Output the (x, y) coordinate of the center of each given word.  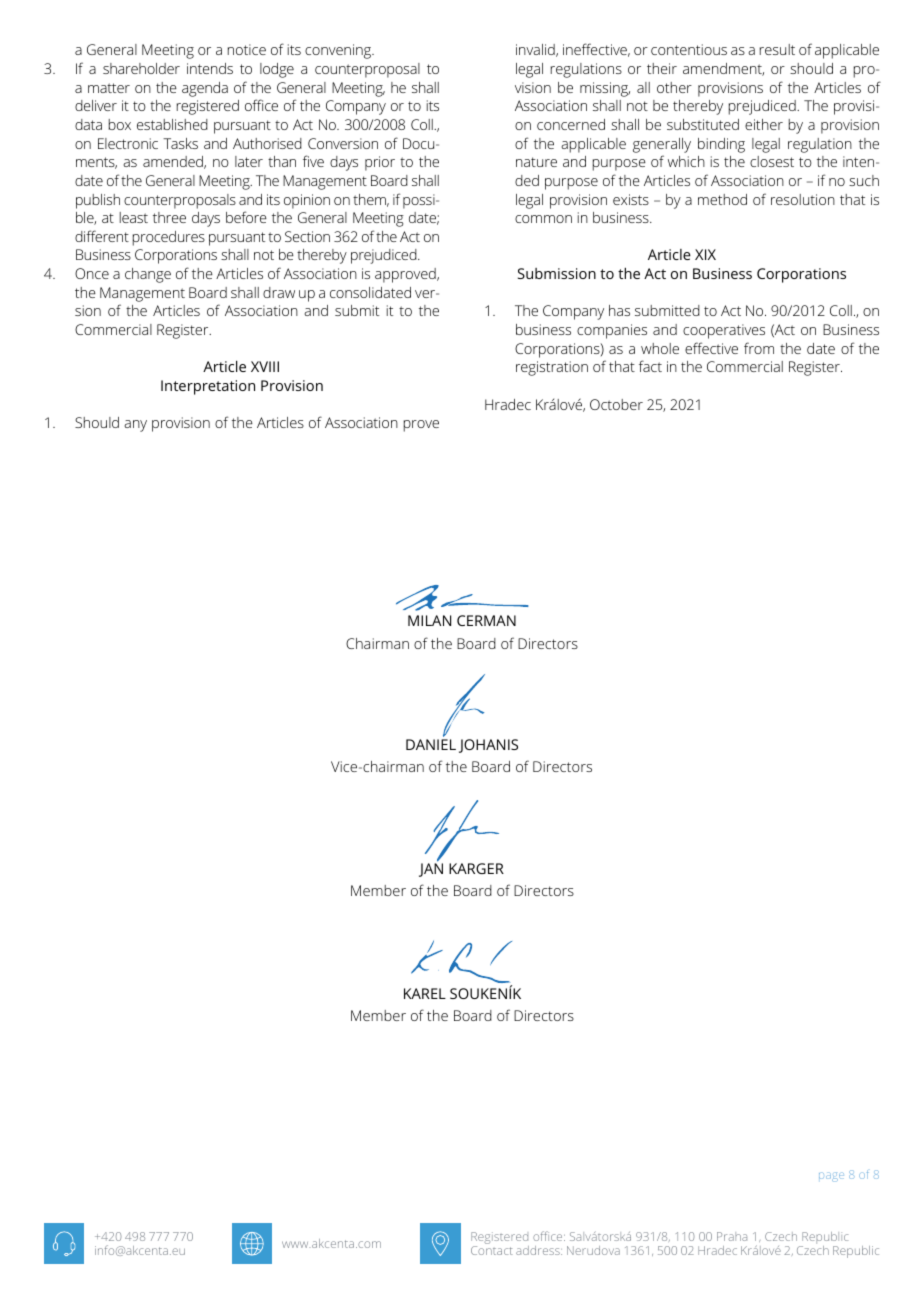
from (759, 348)
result (777, 49)
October (616, 404)
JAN (431, 870)
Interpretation (208, 387)
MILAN (429, 620)
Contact (492, 1250)
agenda (205, 89)
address (539, 1250)
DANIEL (431, 744)
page (831, 1177)
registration (552, 368)
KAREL (425, 993)
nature (536, 162)
